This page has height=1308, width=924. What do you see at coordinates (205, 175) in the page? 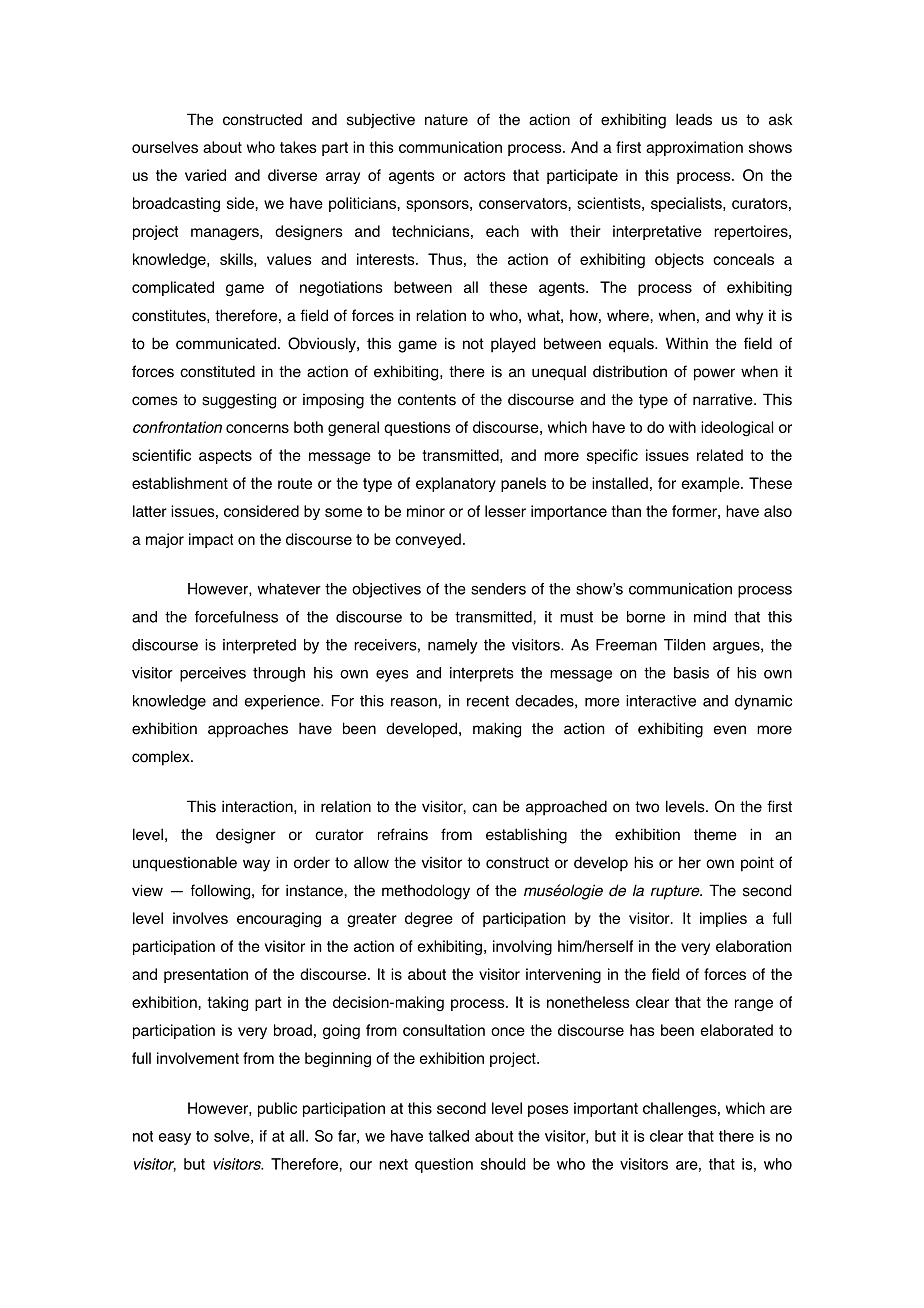
I see `varied` at bounding box center [205, 175].
